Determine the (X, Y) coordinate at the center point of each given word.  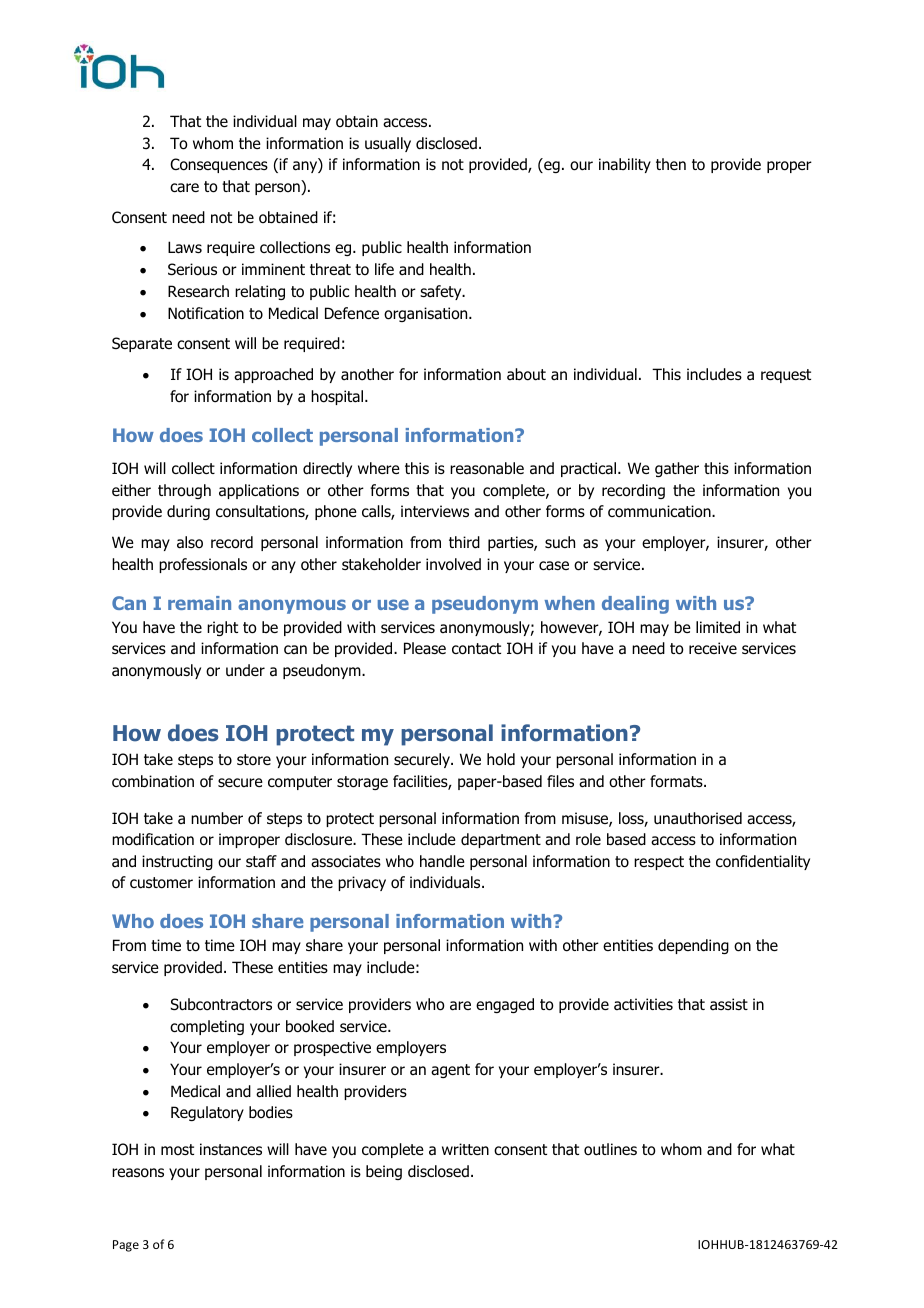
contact (476, 649)
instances (231, 1149)
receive (713, 648)
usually (388, 144)
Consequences (219, 165)
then (671, 164)
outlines (610, 1149)
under (245, 670)
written (465, 1149)
